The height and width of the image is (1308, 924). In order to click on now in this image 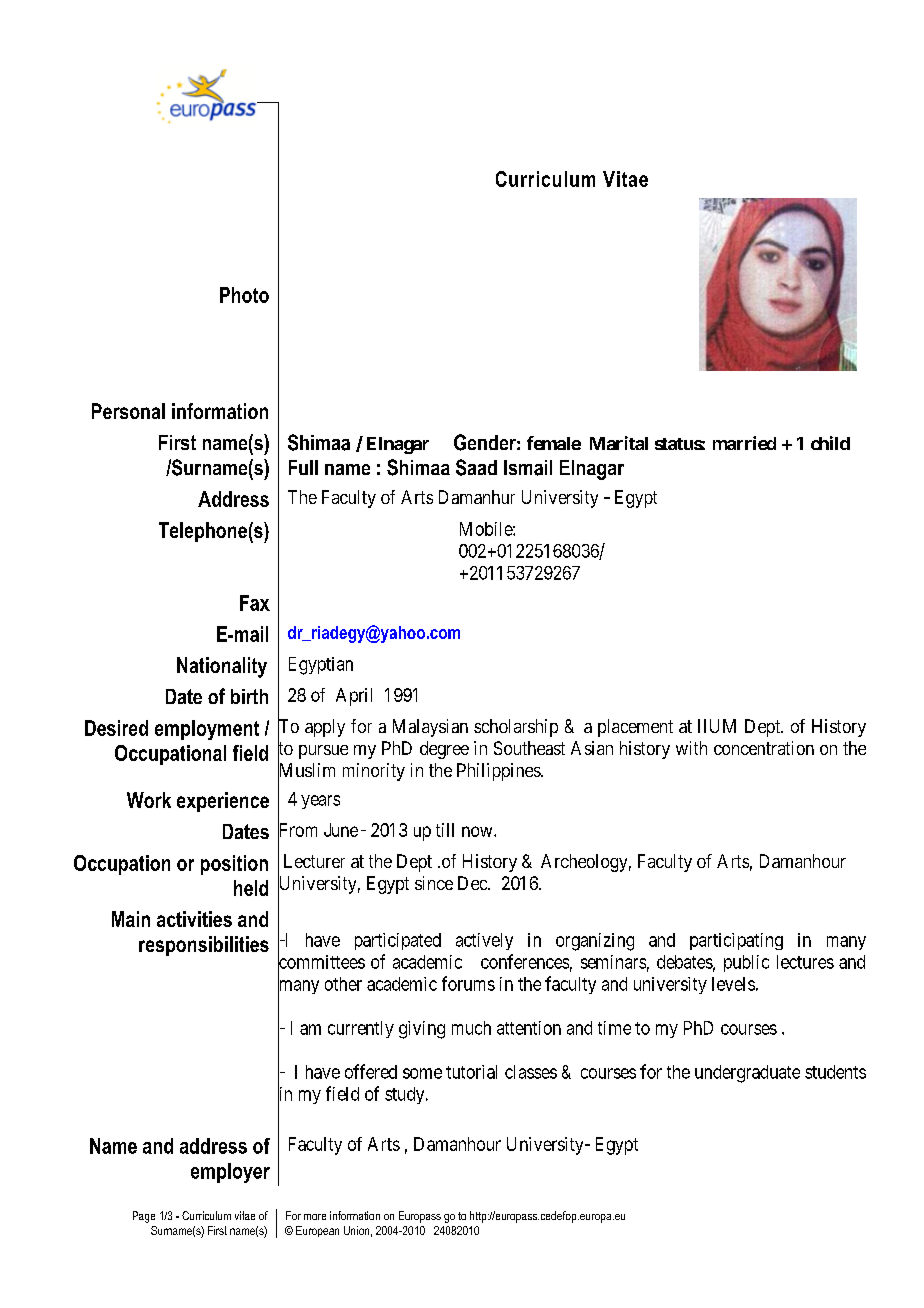, I will do `click(478, 831)`.
